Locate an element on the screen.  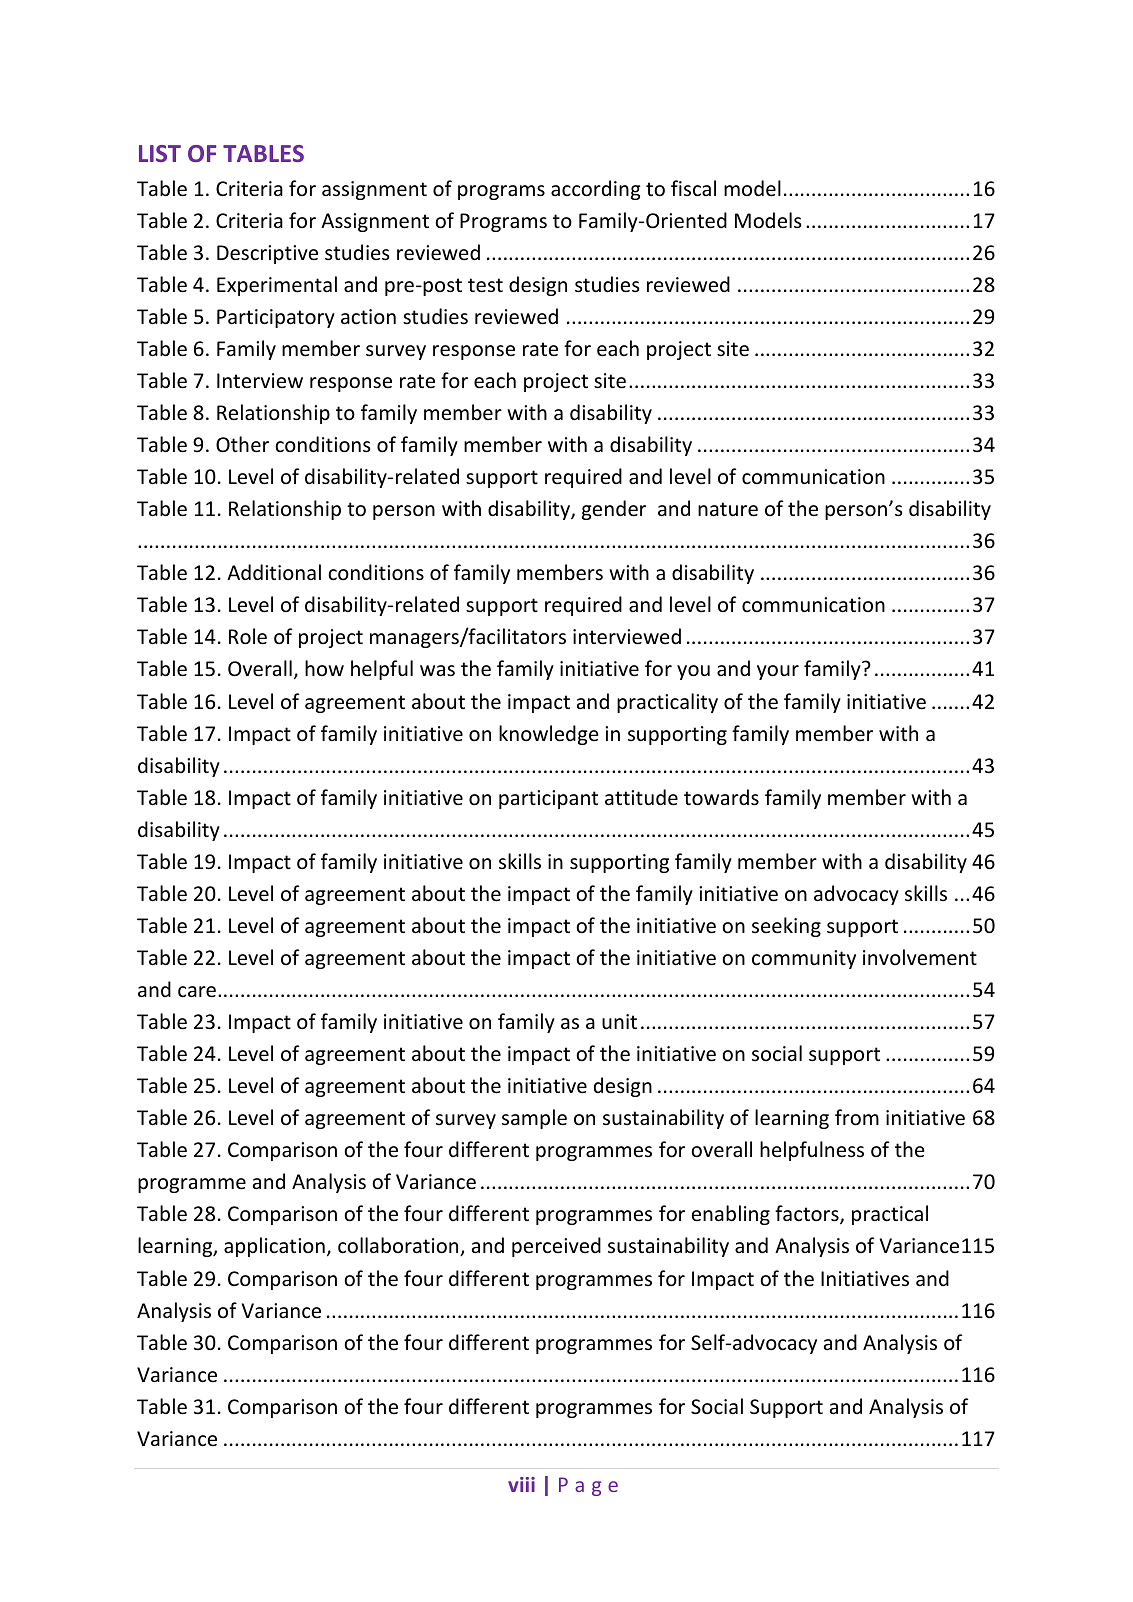
according is located at coordinates (596, 190).
